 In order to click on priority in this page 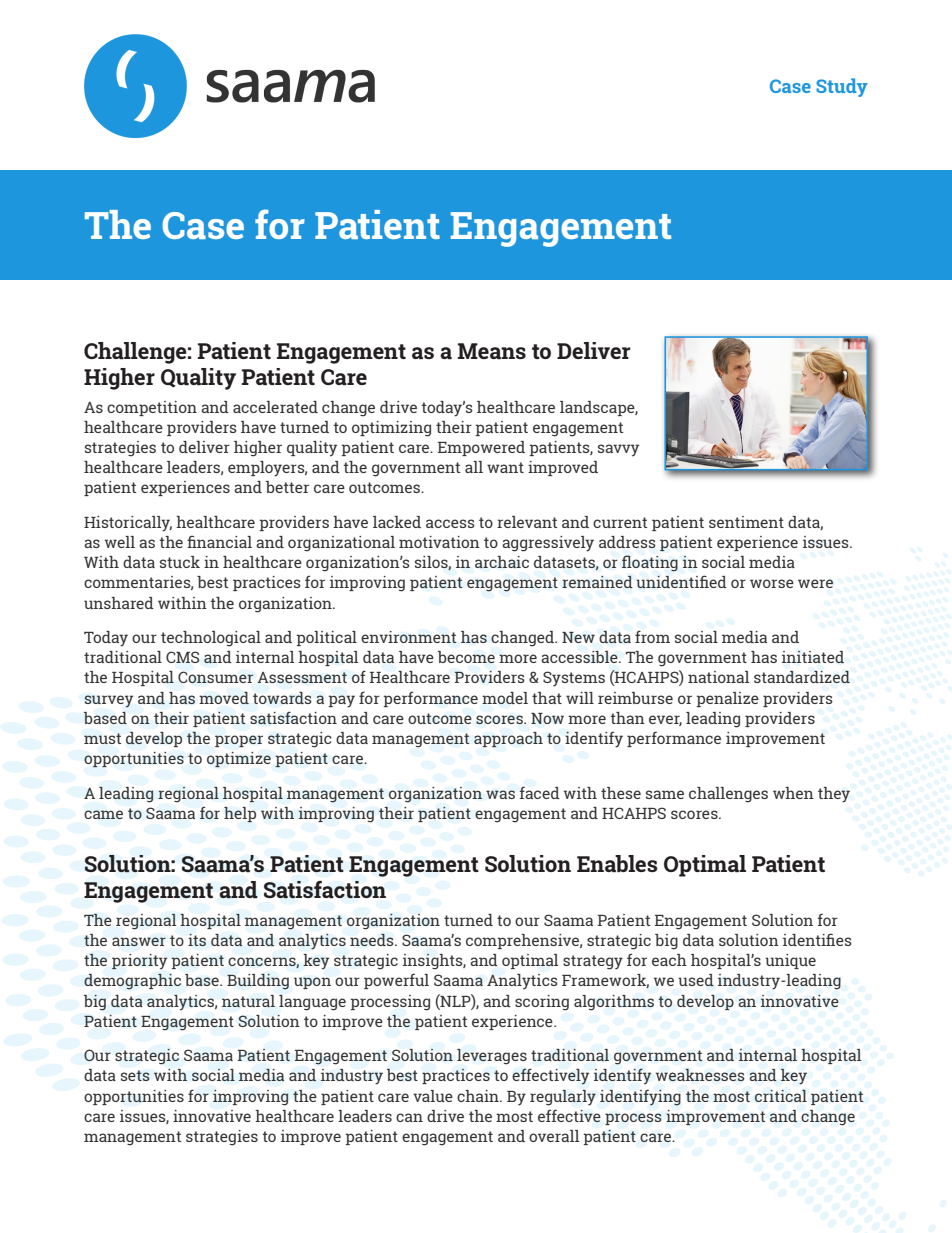, I will do `click(139, 962)`.
